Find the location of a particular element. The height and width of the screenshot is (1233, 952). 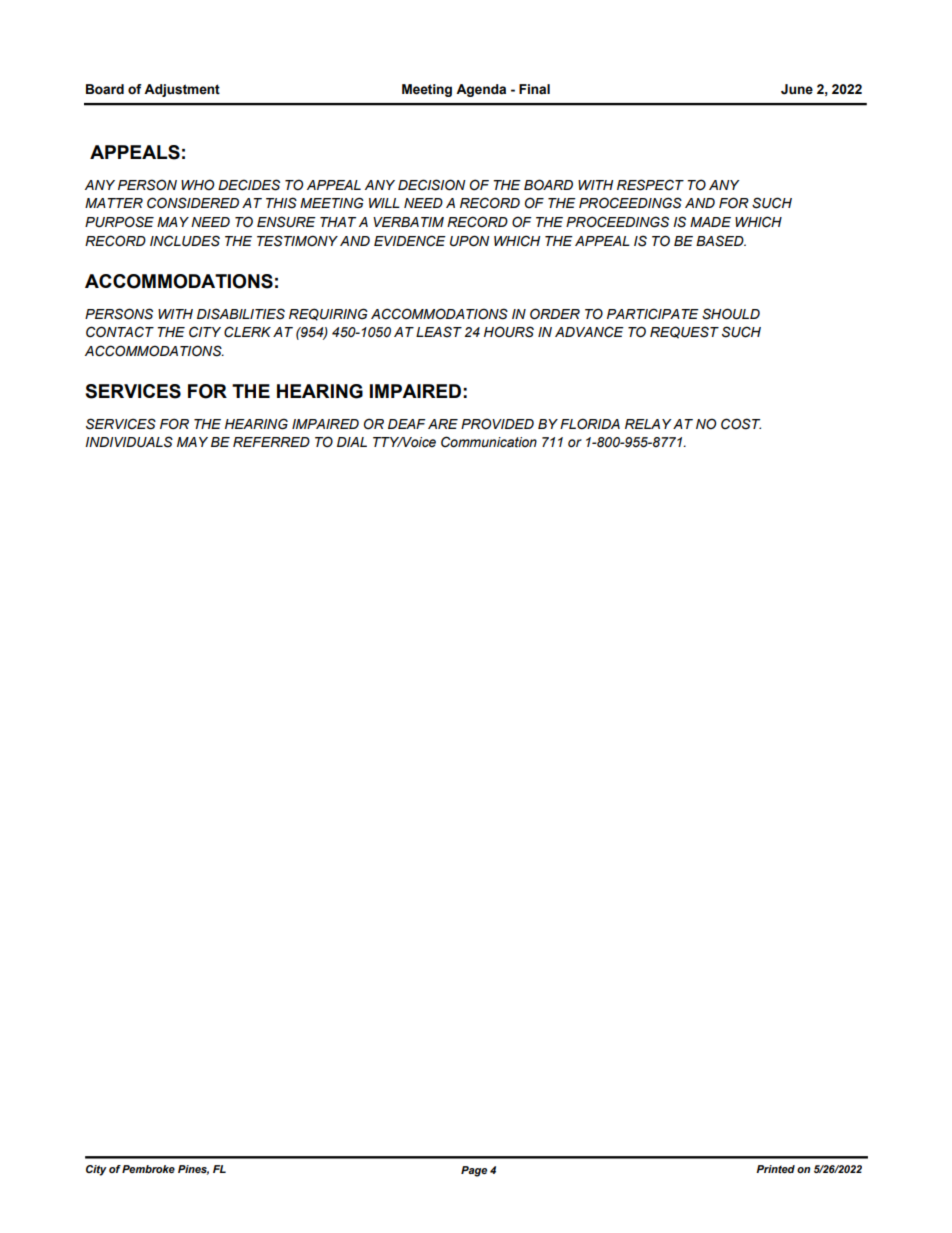

June is located at coordinates (797, 89).
